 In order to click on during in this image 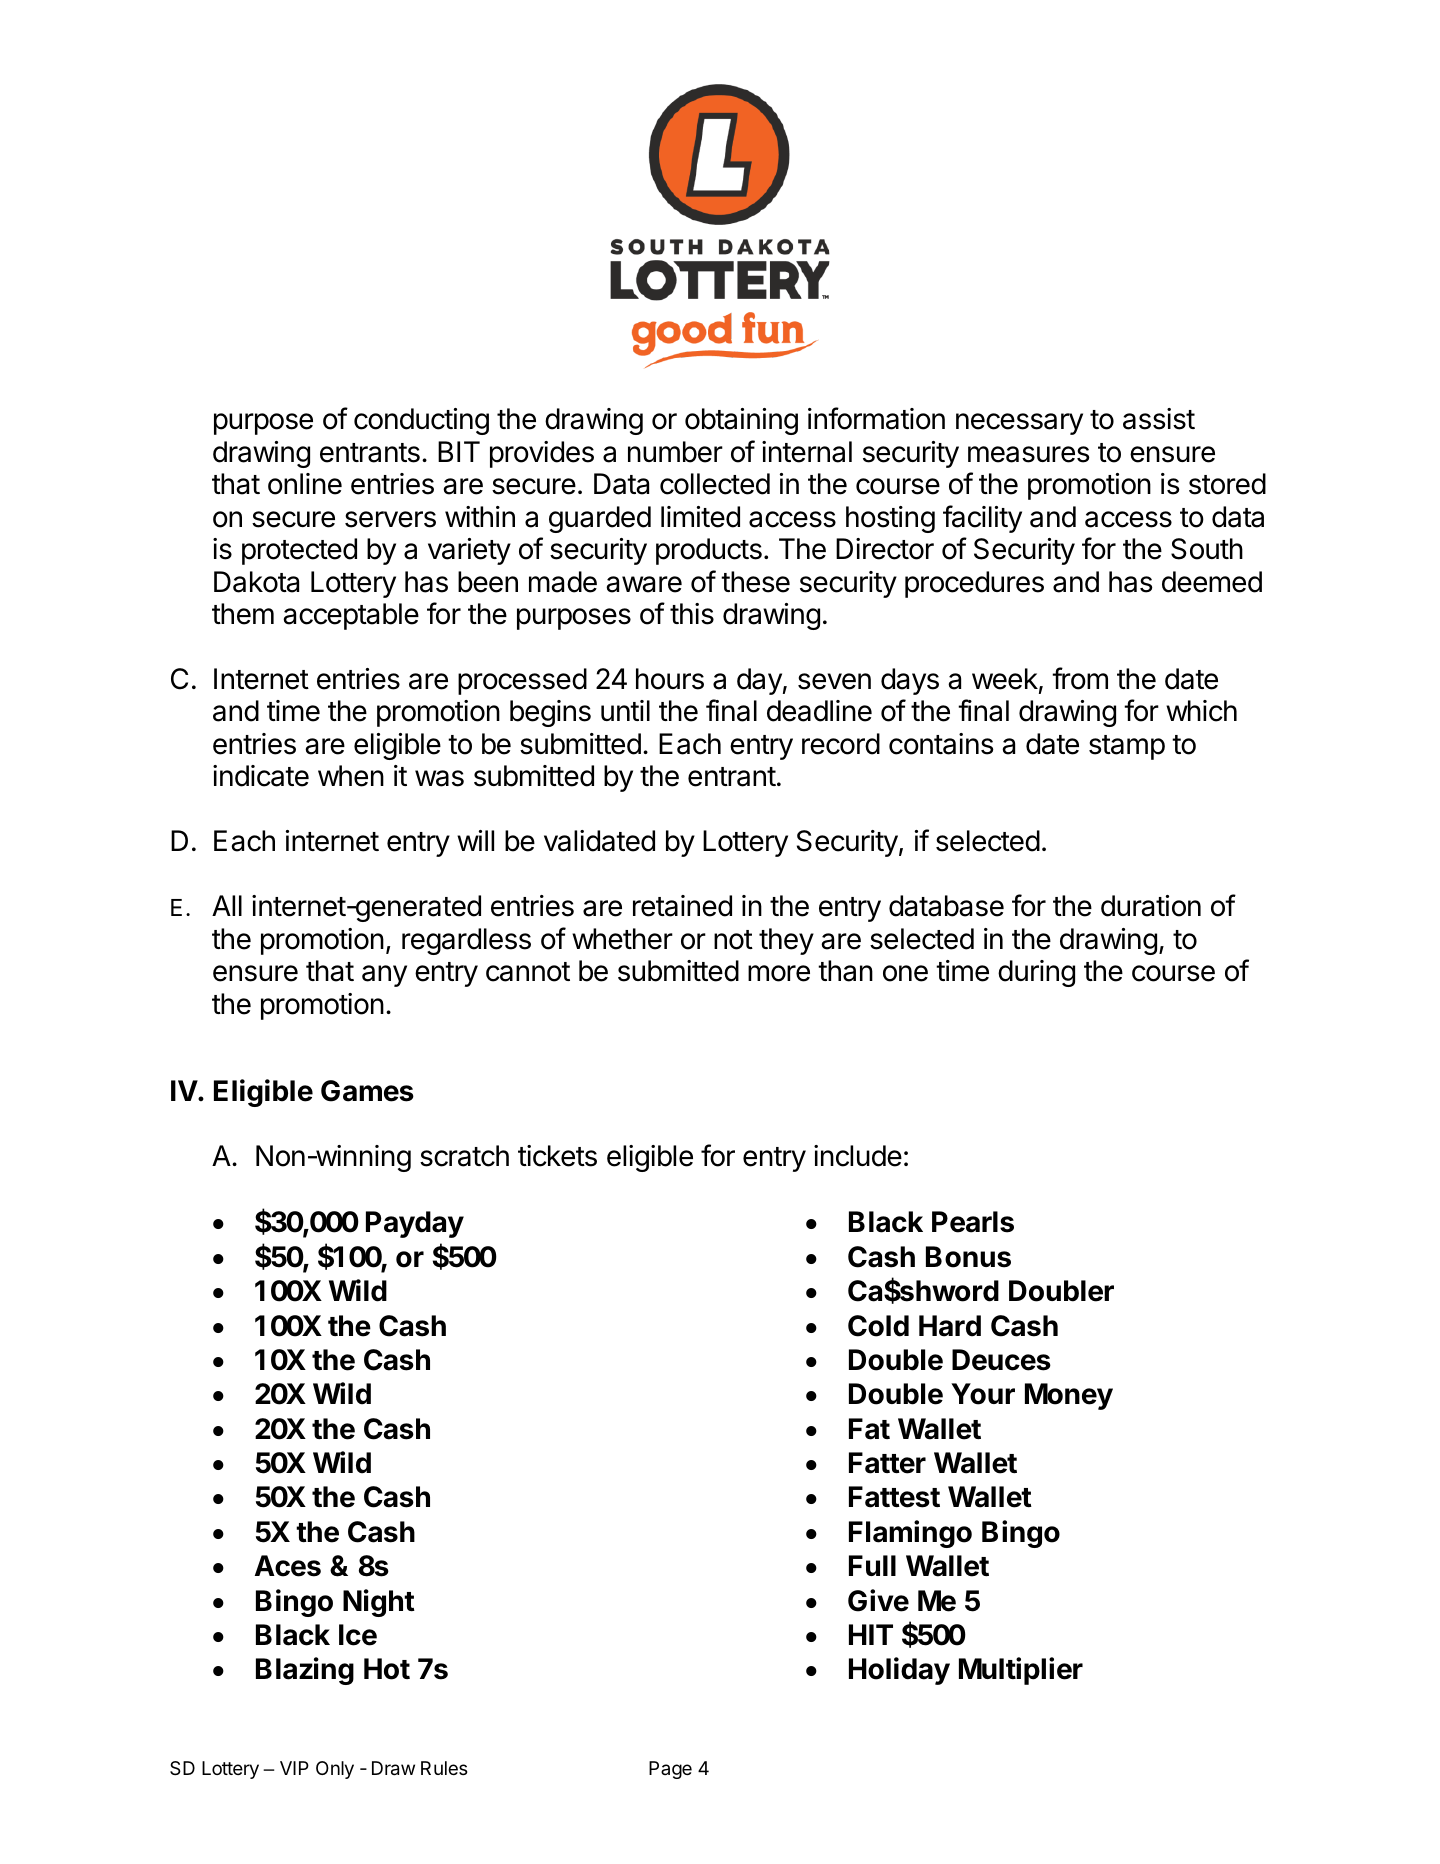, I will do `click(1036, 973)`.
